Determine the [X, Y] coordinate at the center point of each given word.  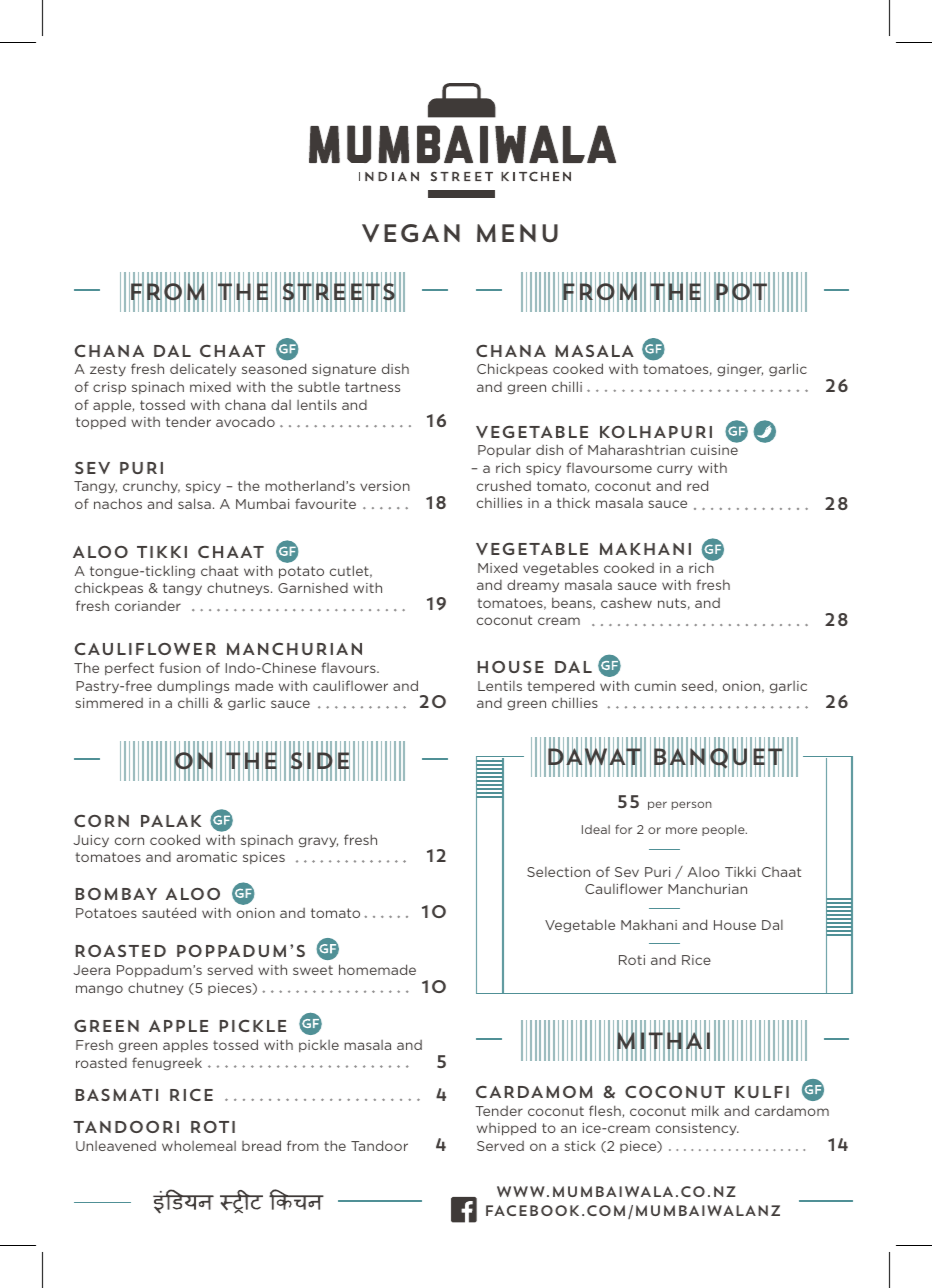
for [623, 829]
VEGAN [411, 233]
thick [573, 502]
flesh [606, 1111]
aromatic [206, 857]
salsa [194, 503]
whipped [506, 1129]
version [385, 486]
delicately [203, 369]
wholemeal [199, 1145]
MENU [517, 233]
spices [264, 858]
